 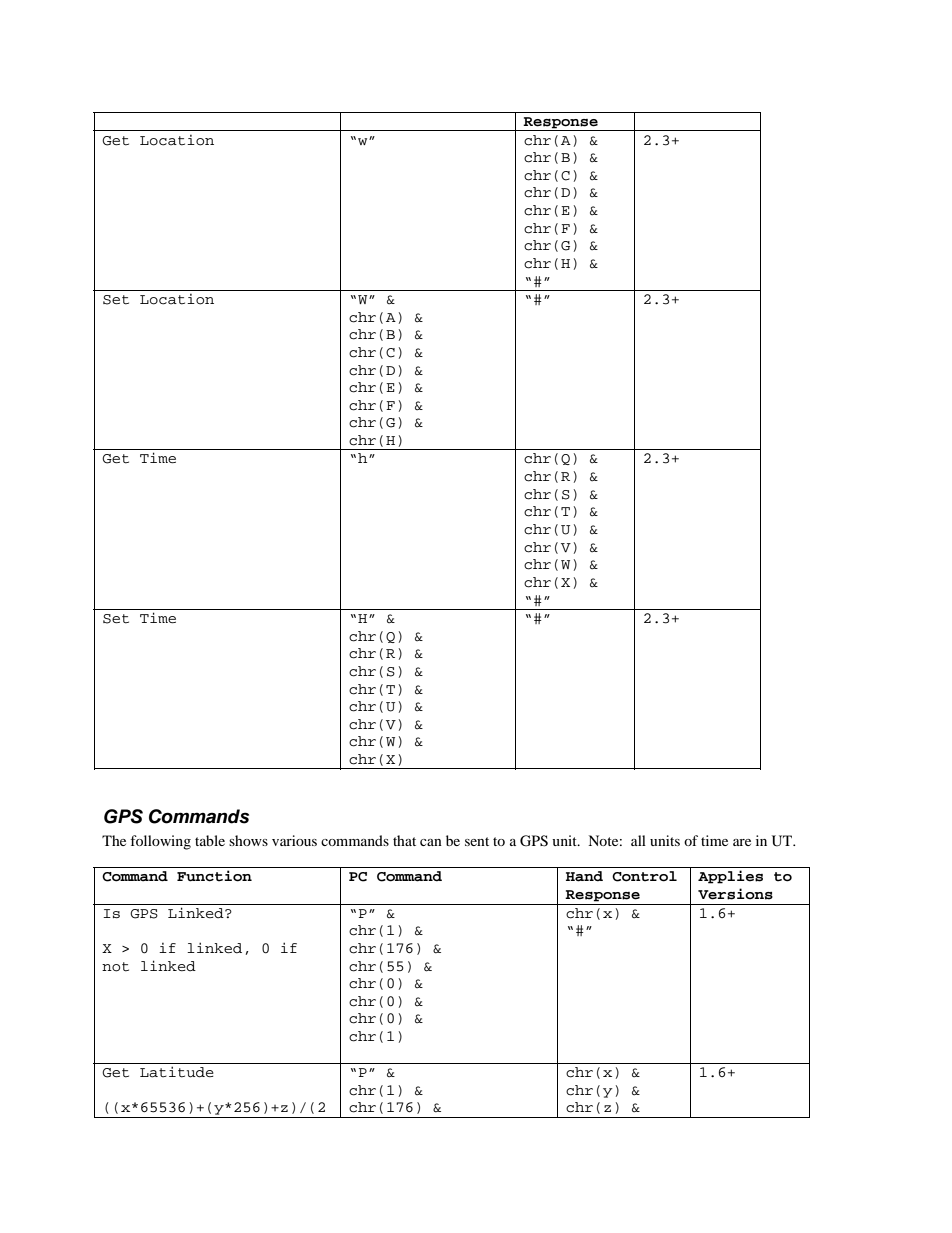 I want to click on table, so click(x=210, y=840).
